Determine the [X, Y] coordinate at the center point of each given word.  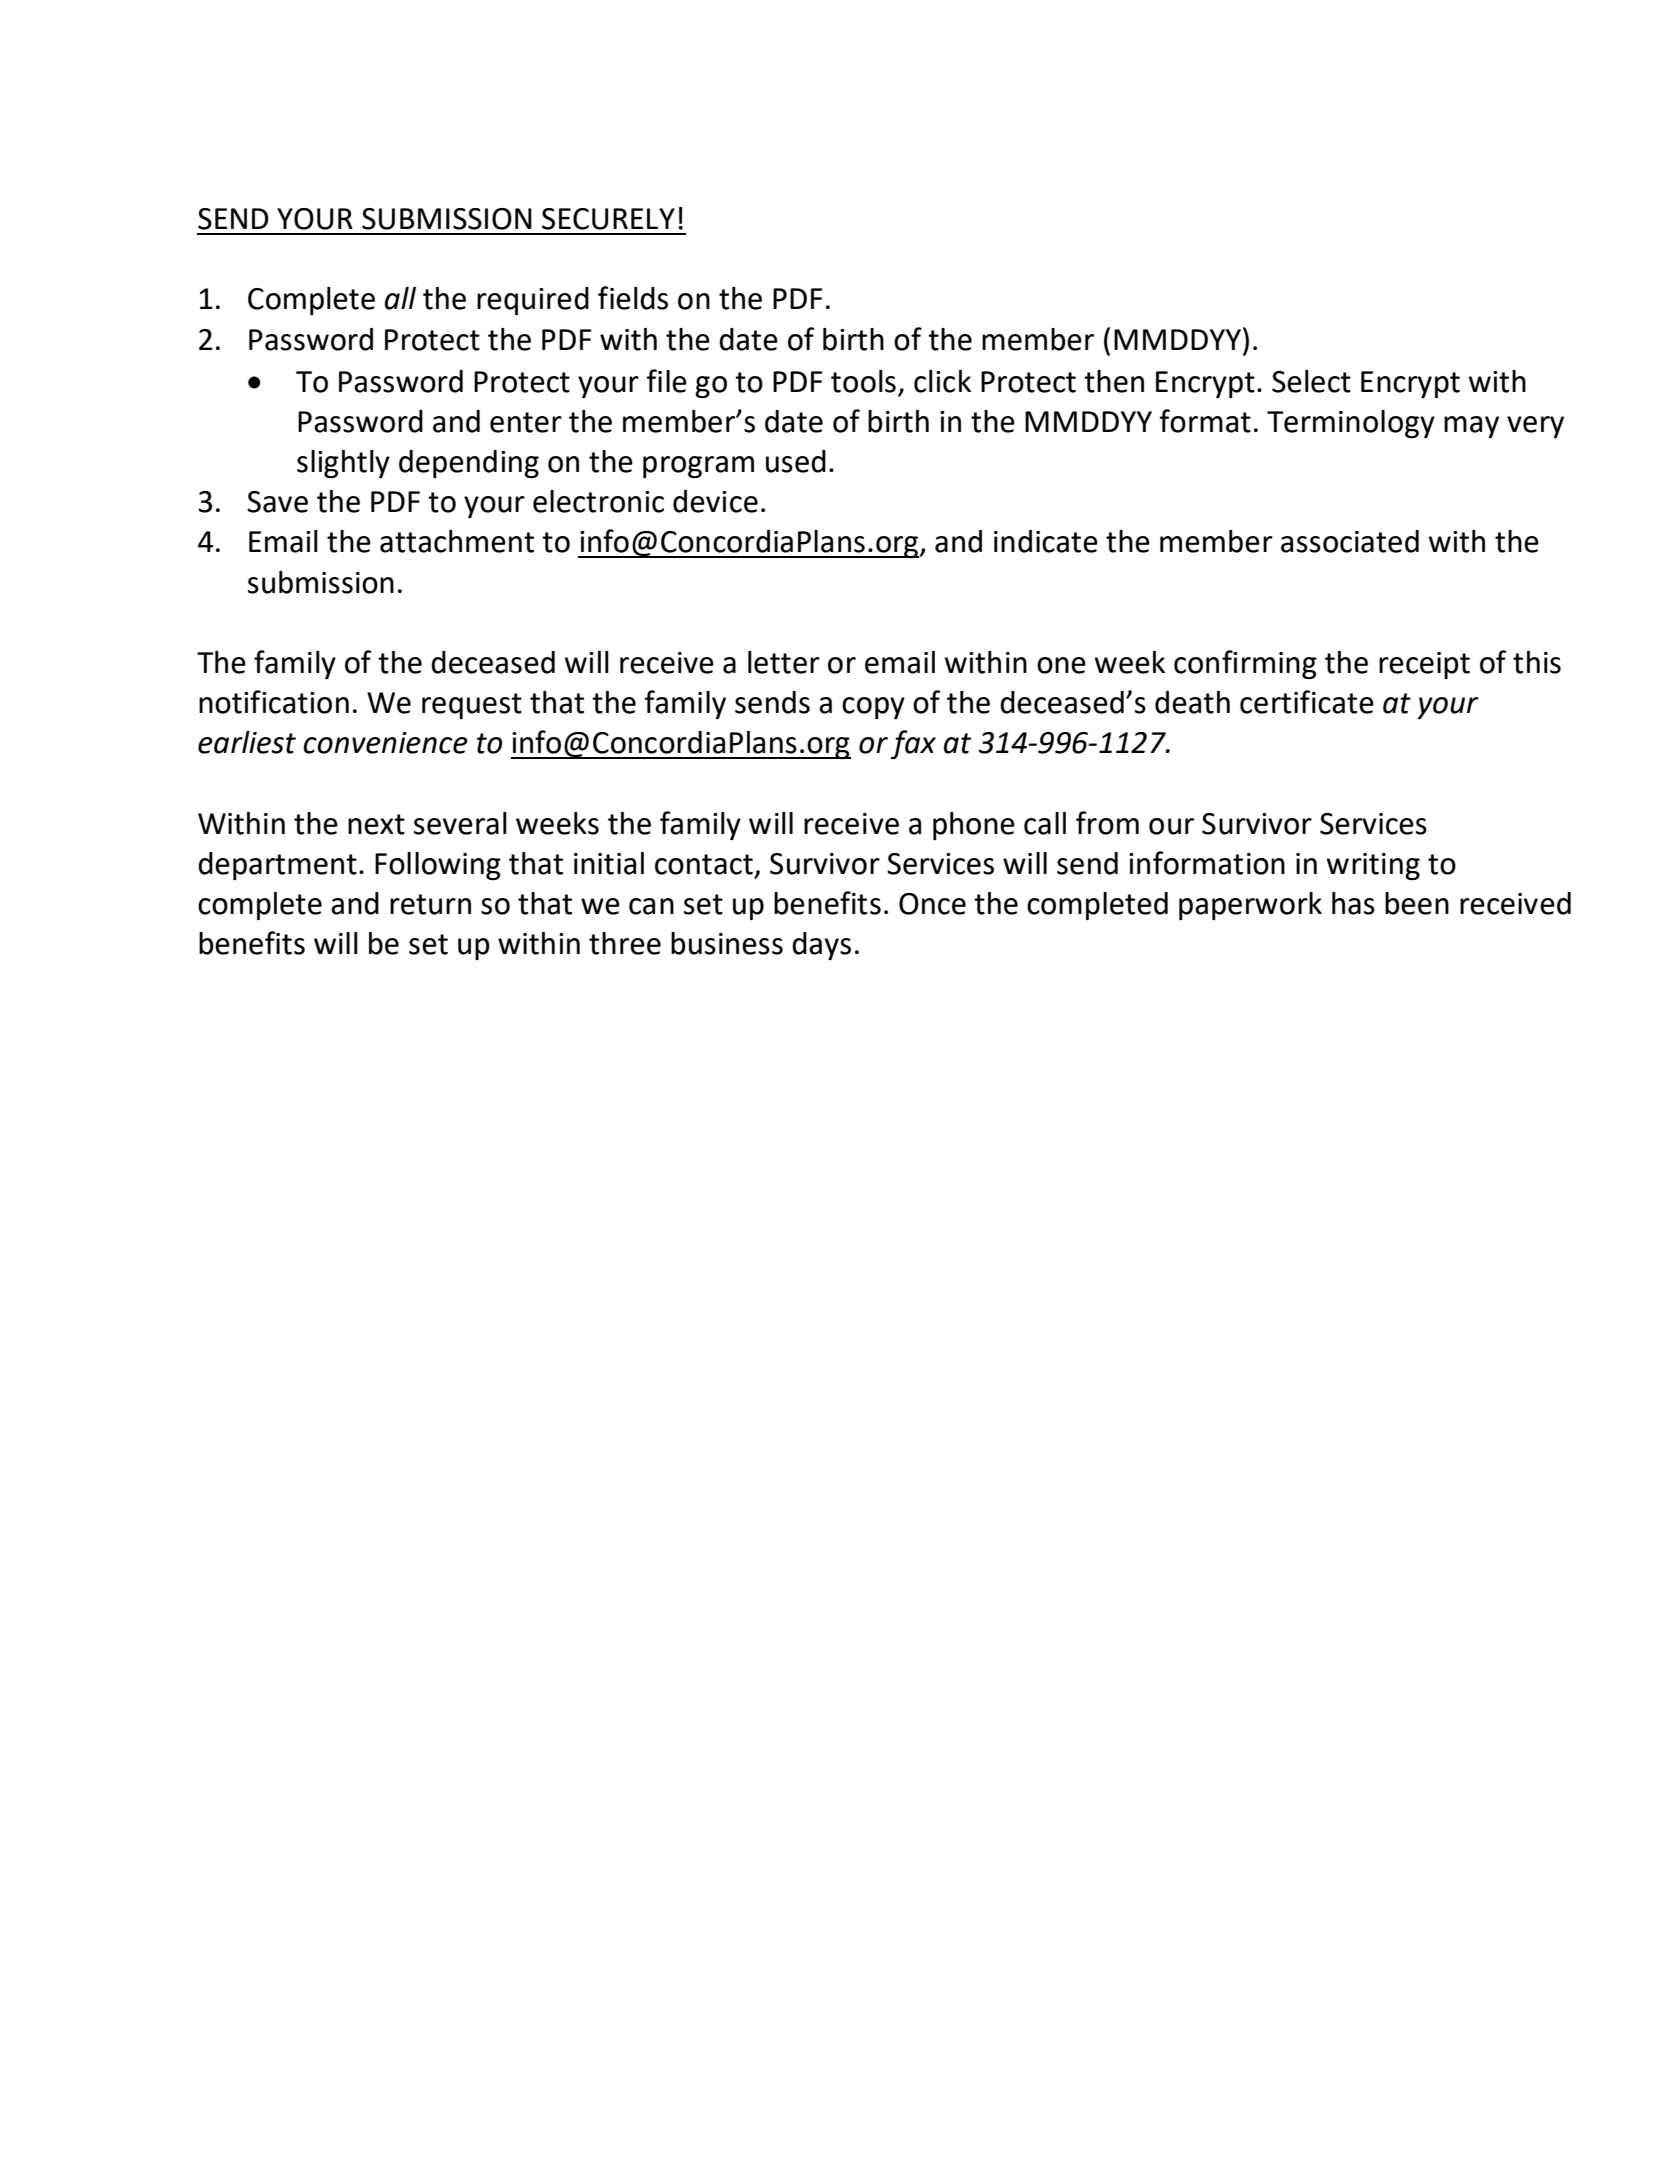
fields [633, 298]
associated [1350, 541]
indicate [1046, 541]
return [430, 904]
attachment [457, 541]
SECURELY [608, 219]
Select [1311, 381]
